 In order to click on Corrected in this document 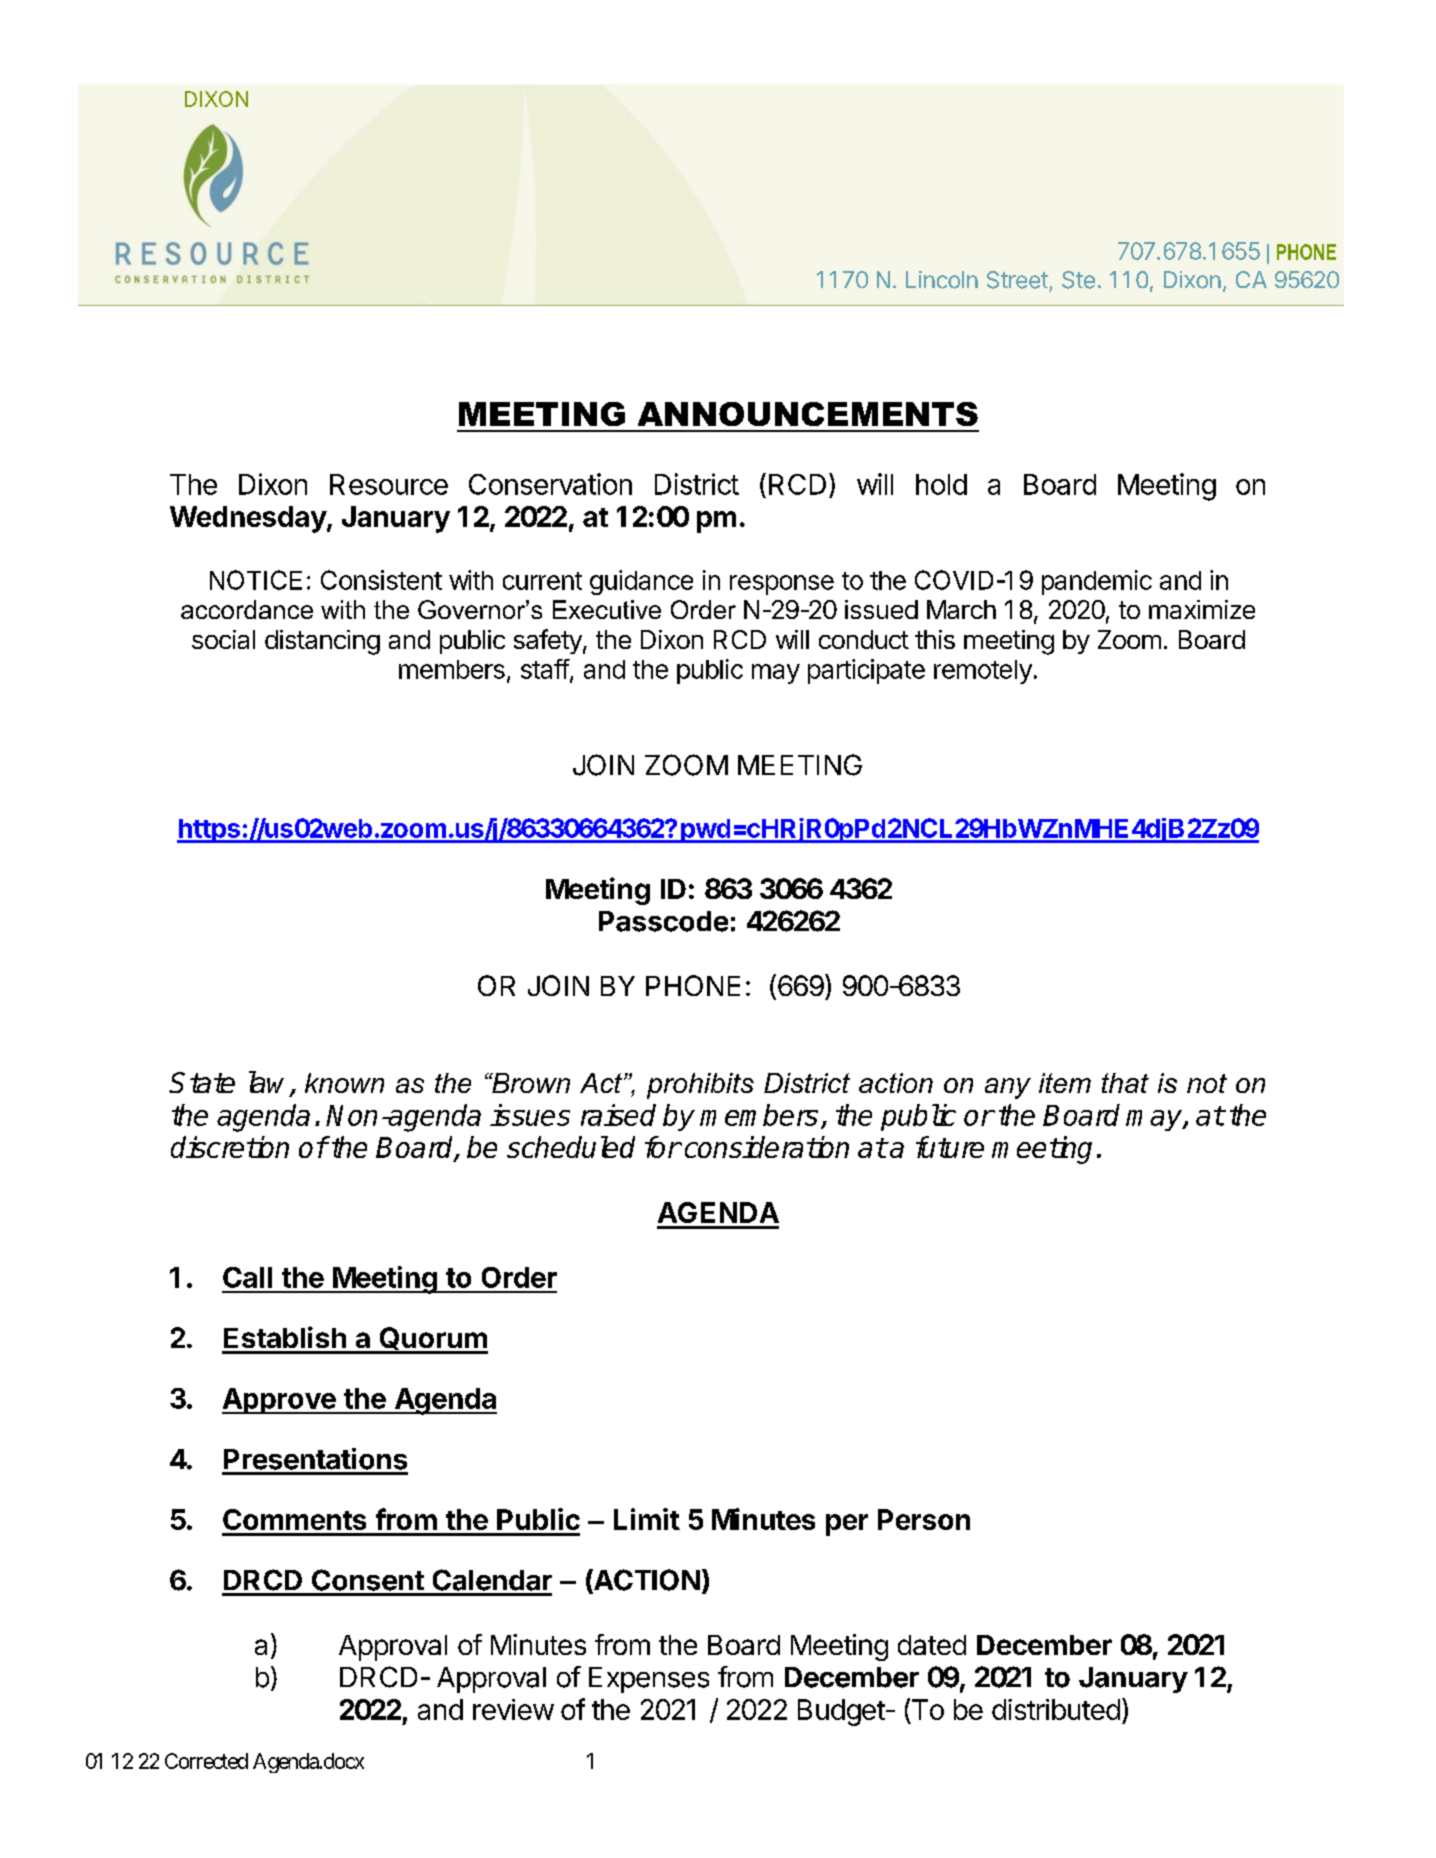, I will do `click(206, 1761)`.
